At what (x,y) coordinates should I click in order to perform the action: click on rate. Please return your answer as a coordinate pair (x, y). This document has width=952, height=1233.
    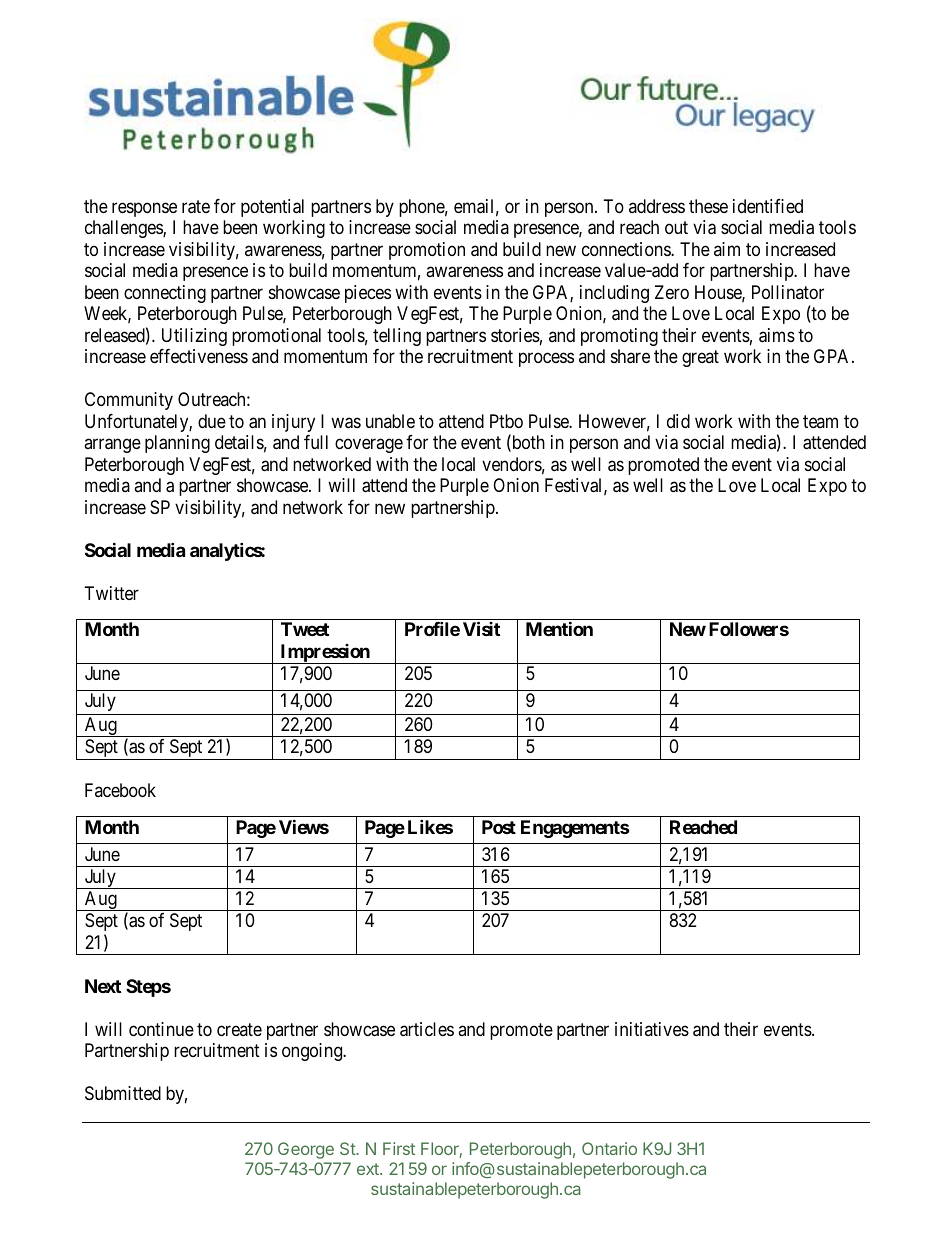
    Looking at the image, I should click on (196, 207).
